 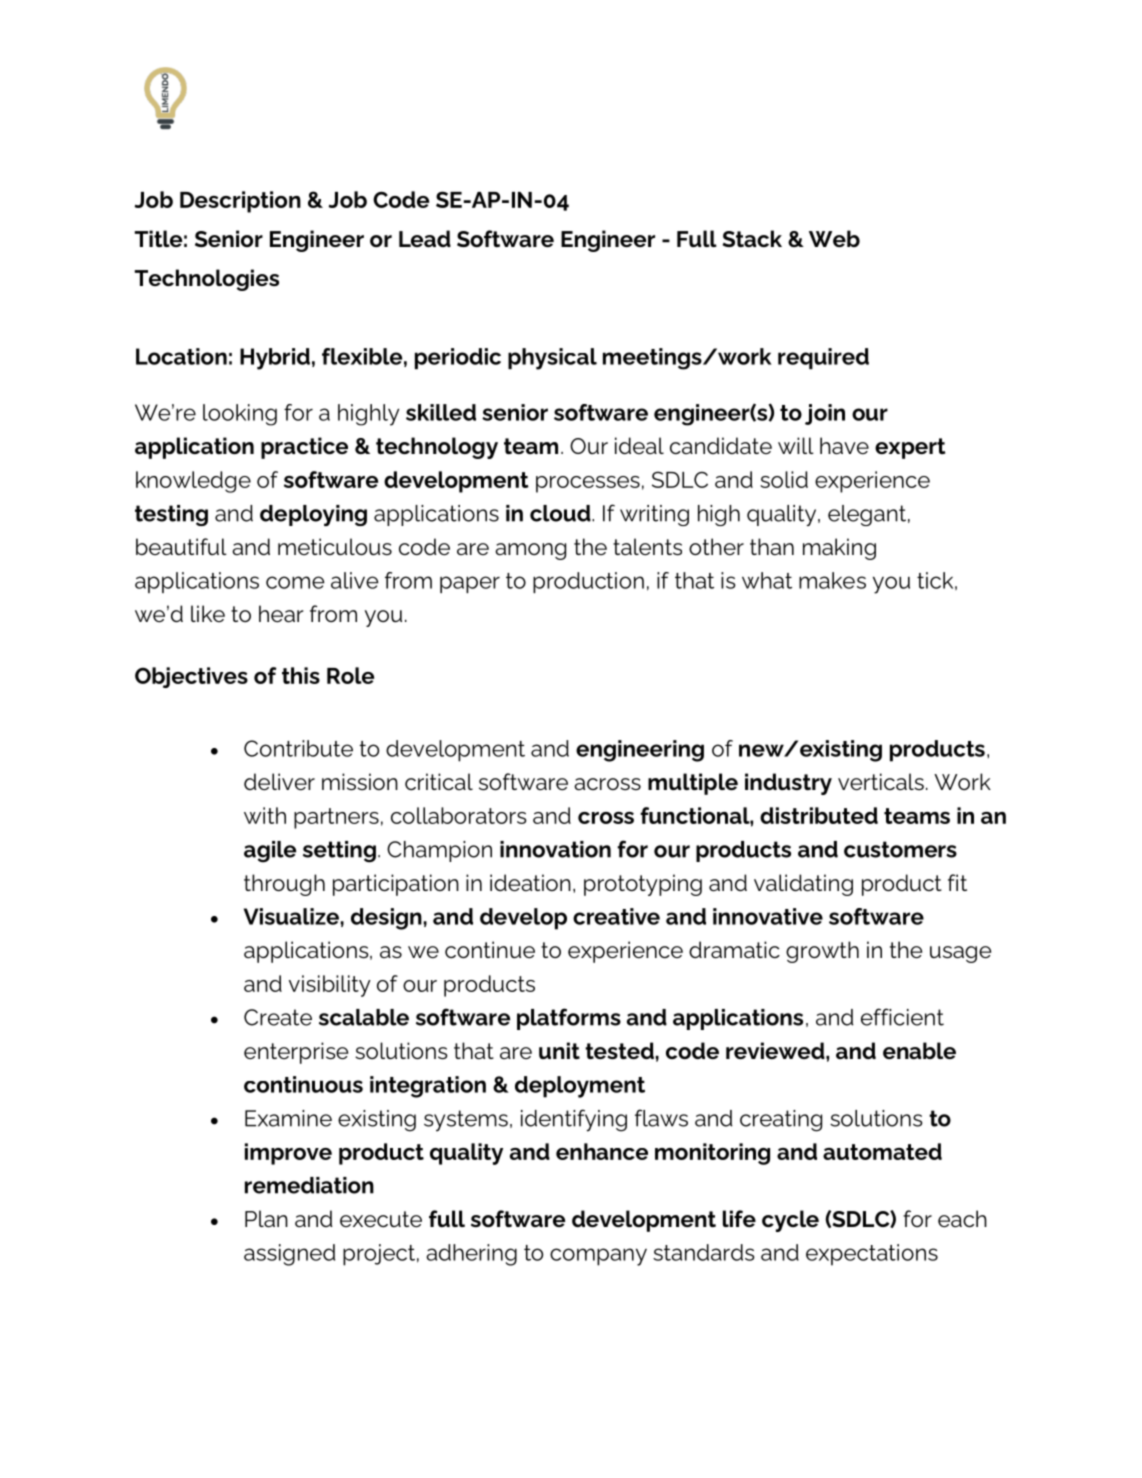 What do you see at coordinates (834, 238) in the image?
I see `Web` at bounding box center [834, 238].
